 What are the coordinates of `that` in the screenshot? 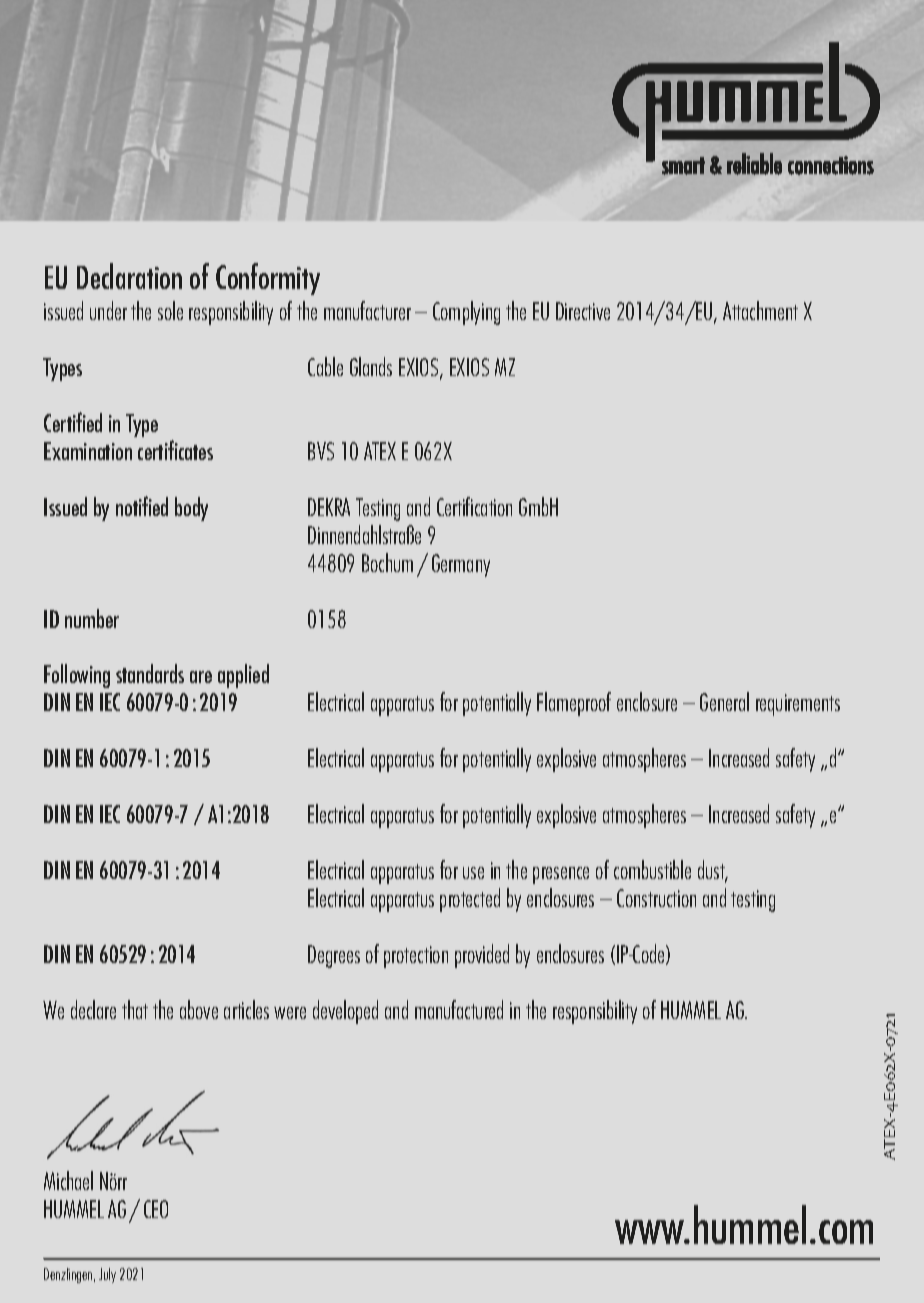 It's located at (135, 1009).
